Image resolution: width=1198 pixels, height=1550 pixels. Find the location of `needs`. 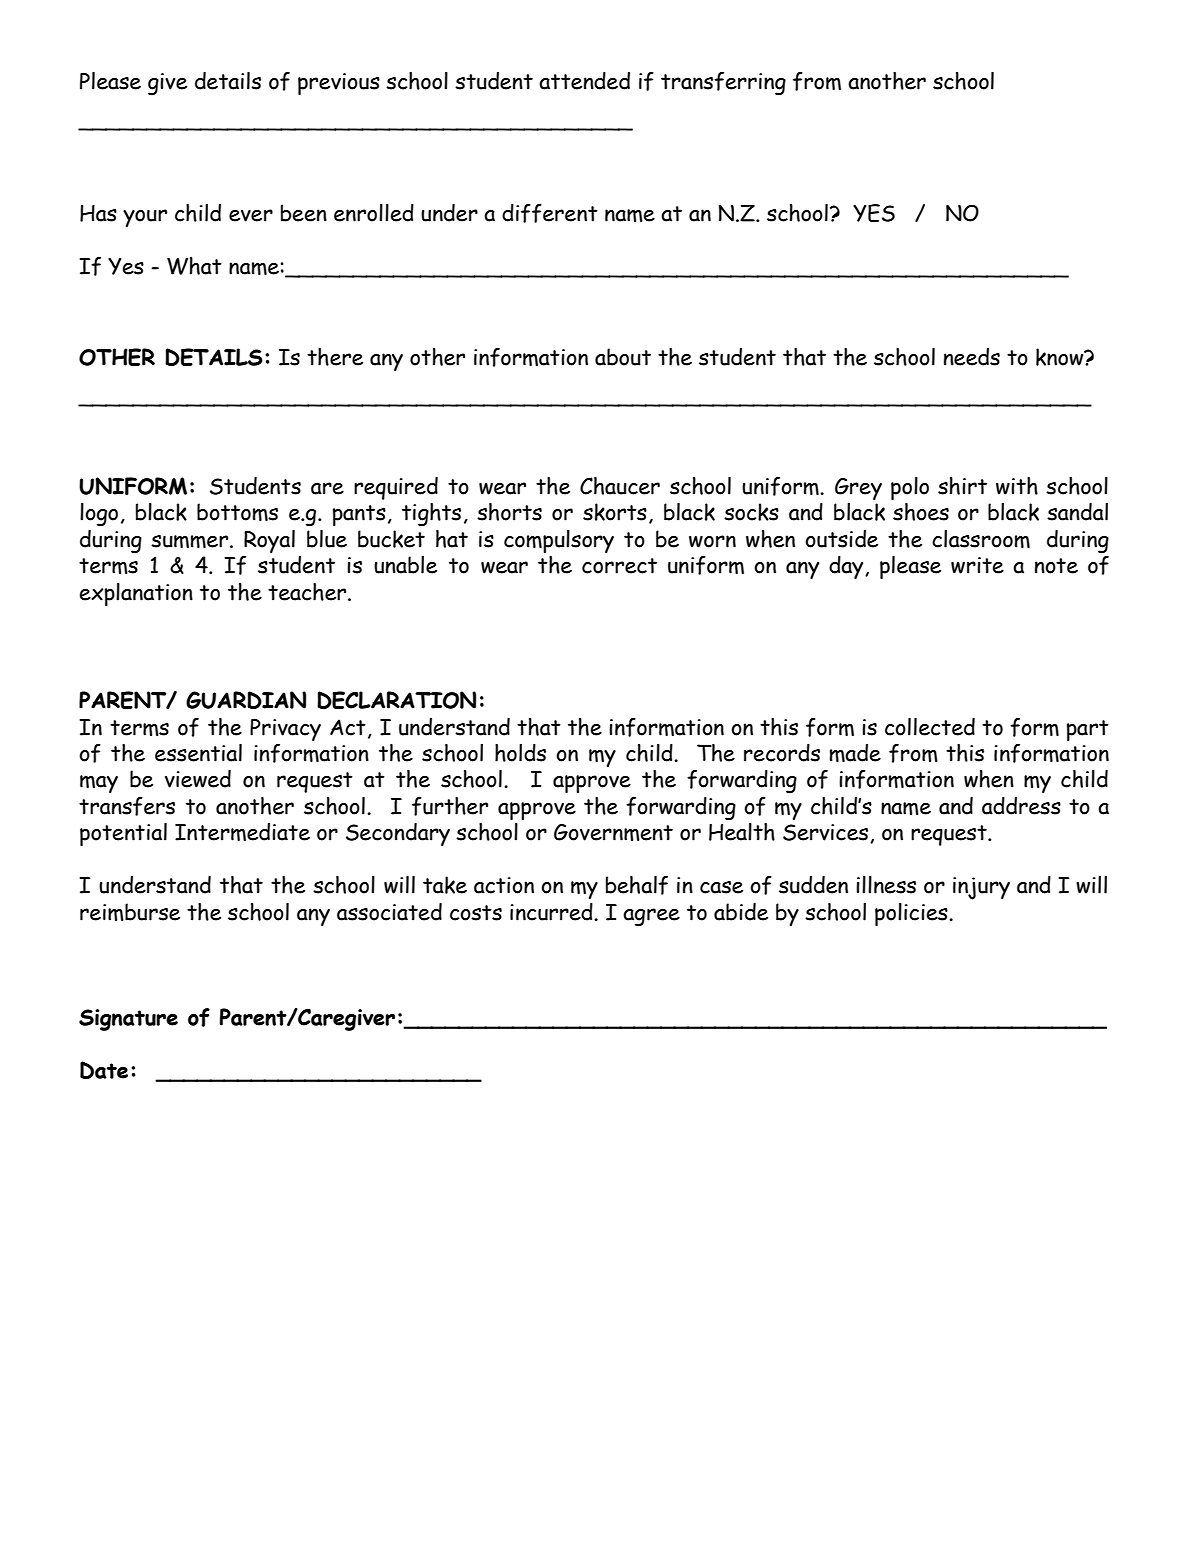

needs is located at coordinates (972, 357).
